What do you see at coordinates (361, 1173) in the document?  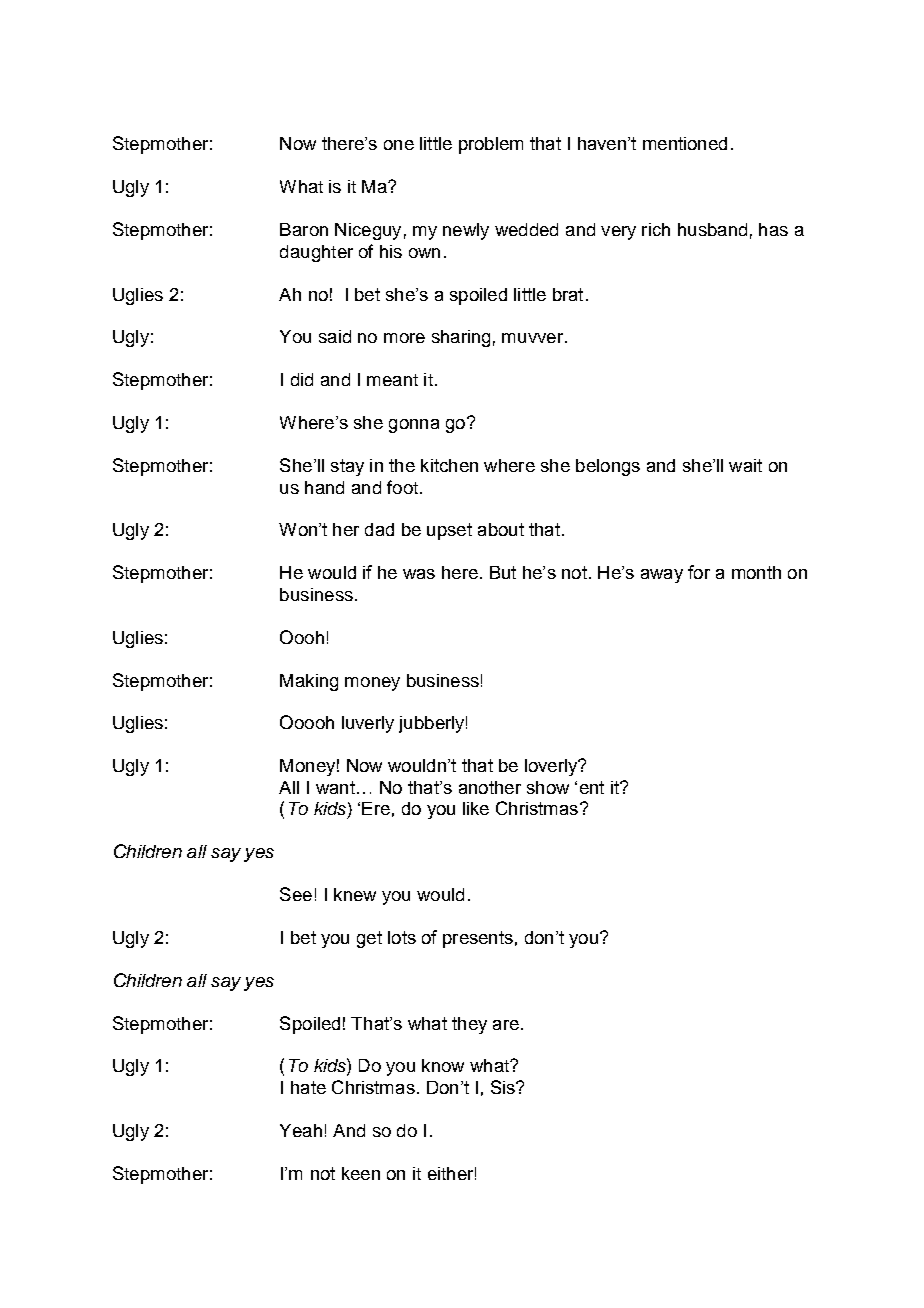 I see `keen` at bounding box center [361, 1173].
